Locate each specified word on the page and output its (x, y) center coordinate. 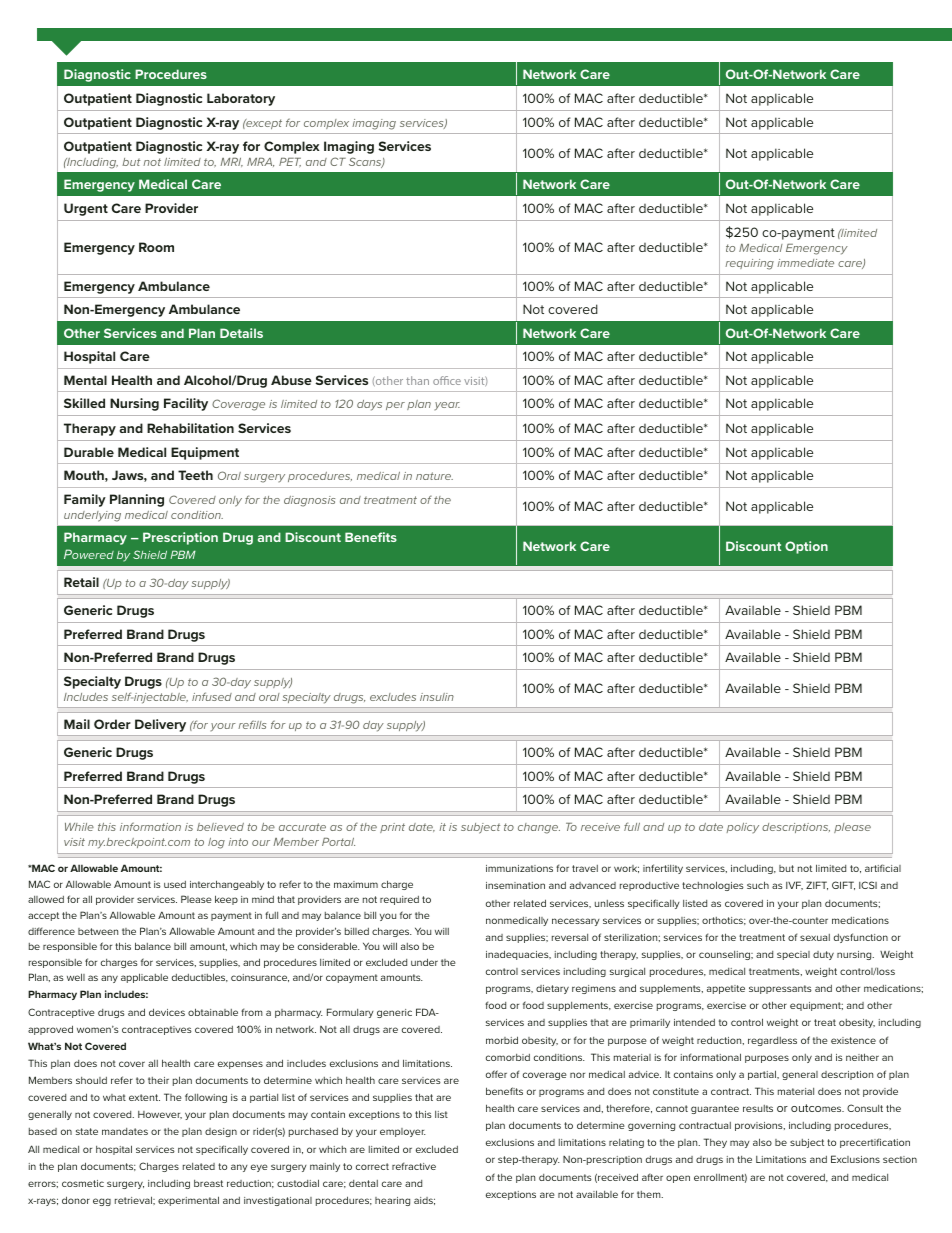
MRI (231, 162)
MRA (260, 162)
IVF (794, 885)
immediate (805, 263)
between (98, 931)
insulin (437, 697)
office (447, 380)
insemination (515, 885)
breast (208, 1183)
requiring (749, 264)
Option (806, 547)
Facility (186, 404)
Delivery (160, 725)
